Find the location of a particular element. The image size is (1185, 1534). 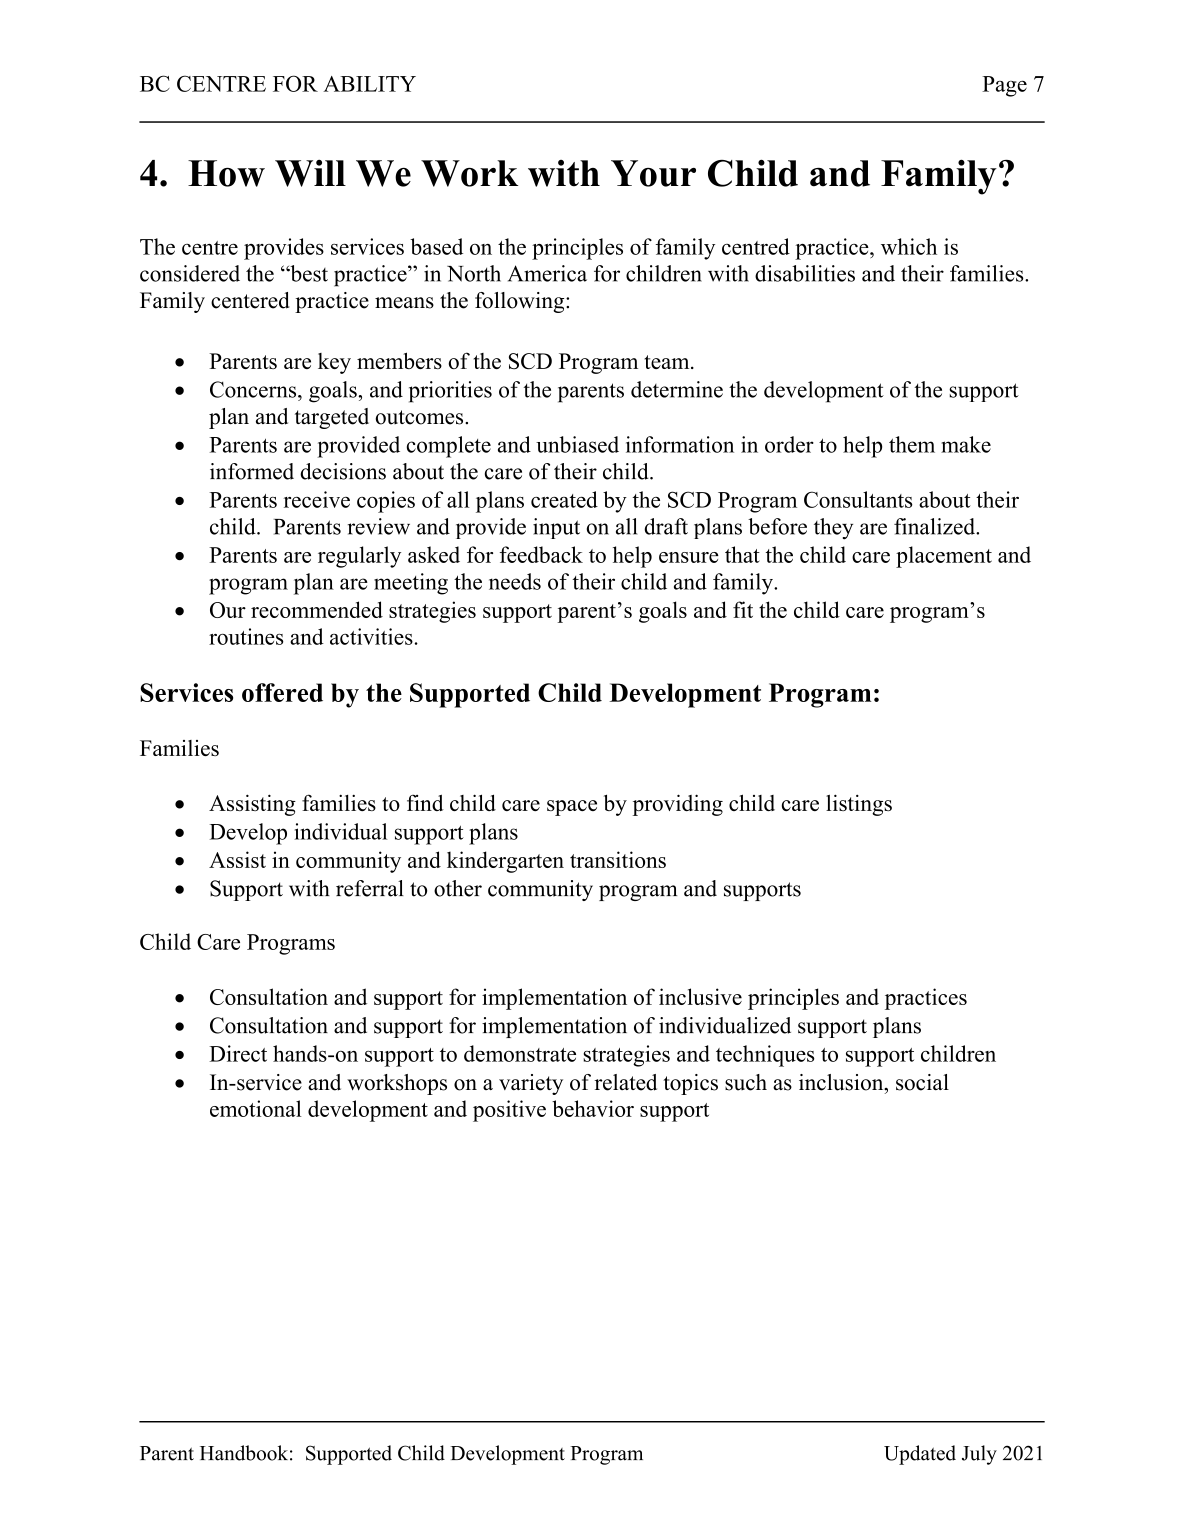

offered is located at coordinates (282, 692).
